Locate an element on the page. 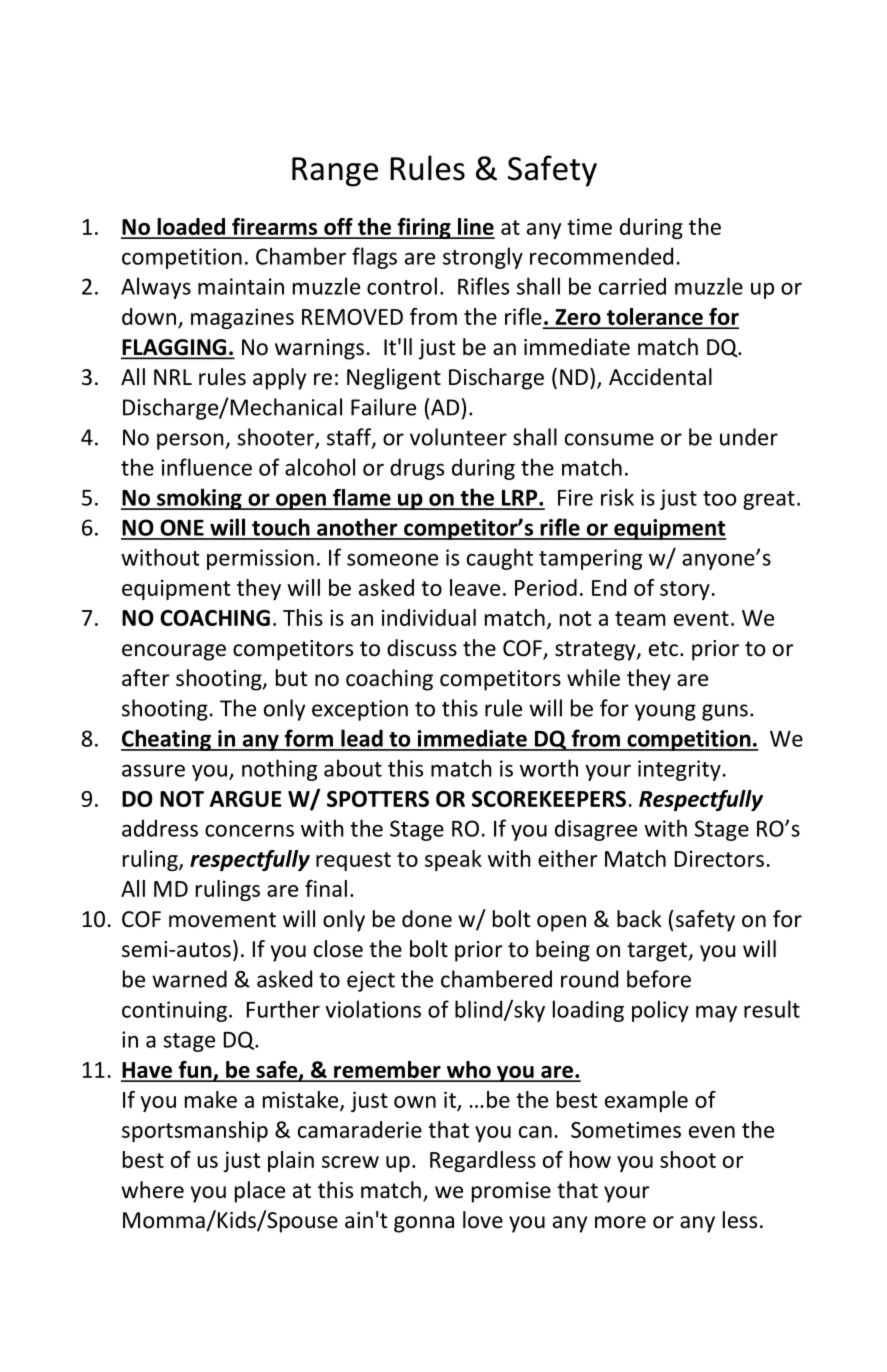  more is located at coordinates (620, 1222).
